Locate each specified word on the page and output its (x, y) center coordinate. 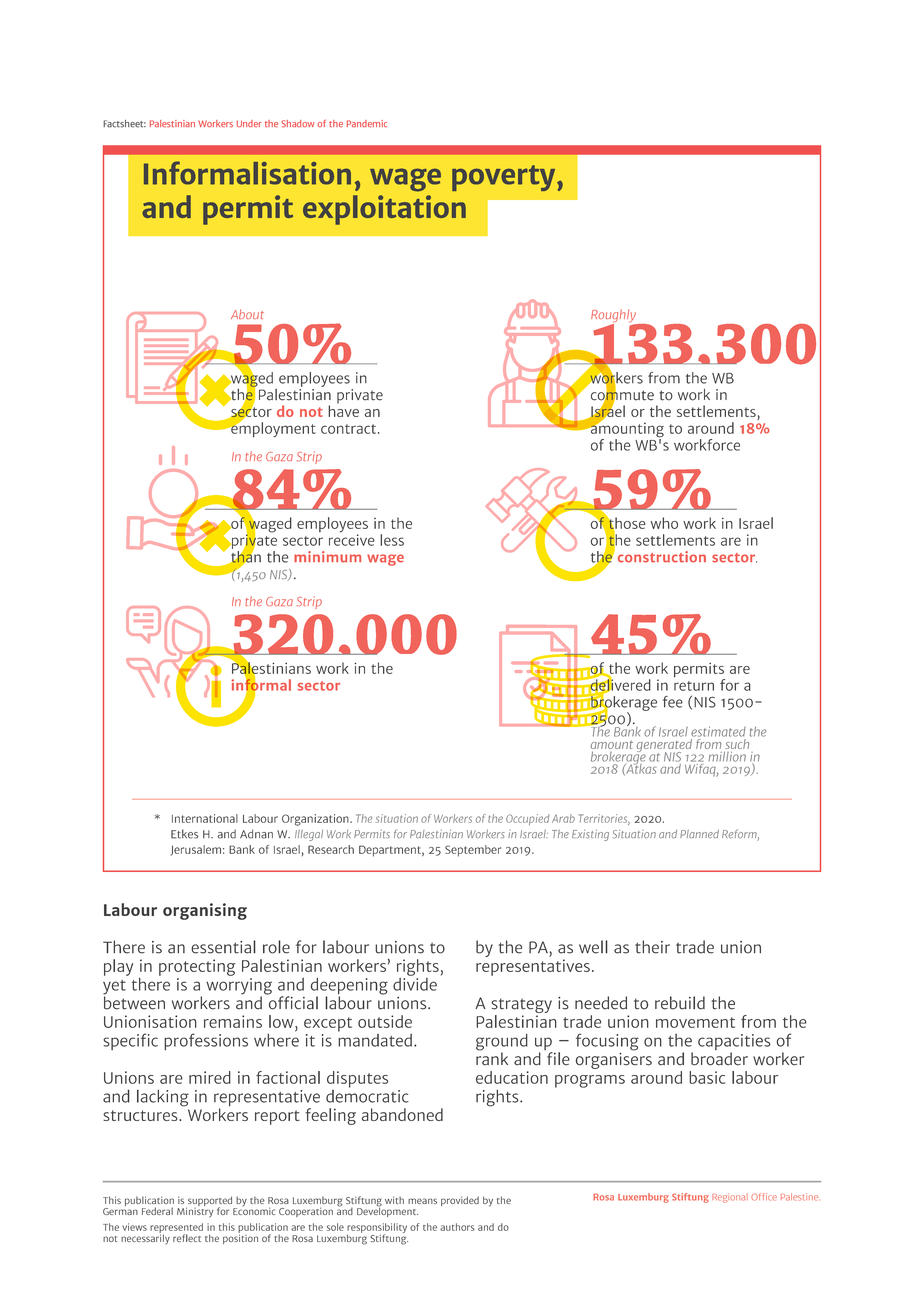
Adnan (256, 834)
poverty (505, 178)
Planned (699, 834)
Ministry (195, 1211)
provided (460, 1201)
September (473, 851)
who (664, 523)
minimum (327, 557)
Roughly (614, 317)
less (392, 540)
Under (249, 123)
